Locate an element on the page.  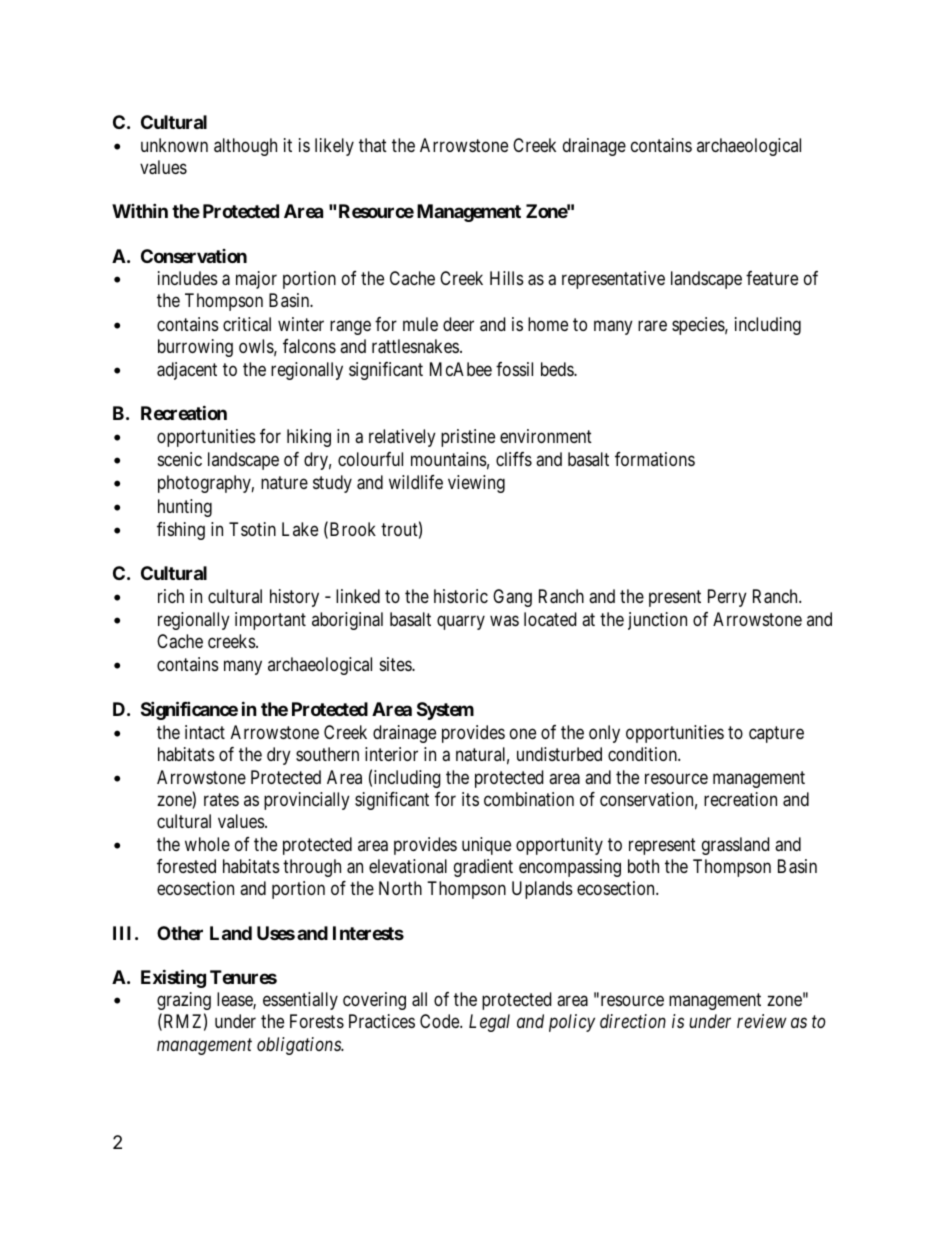
although is located at coordinates (245, 147).
